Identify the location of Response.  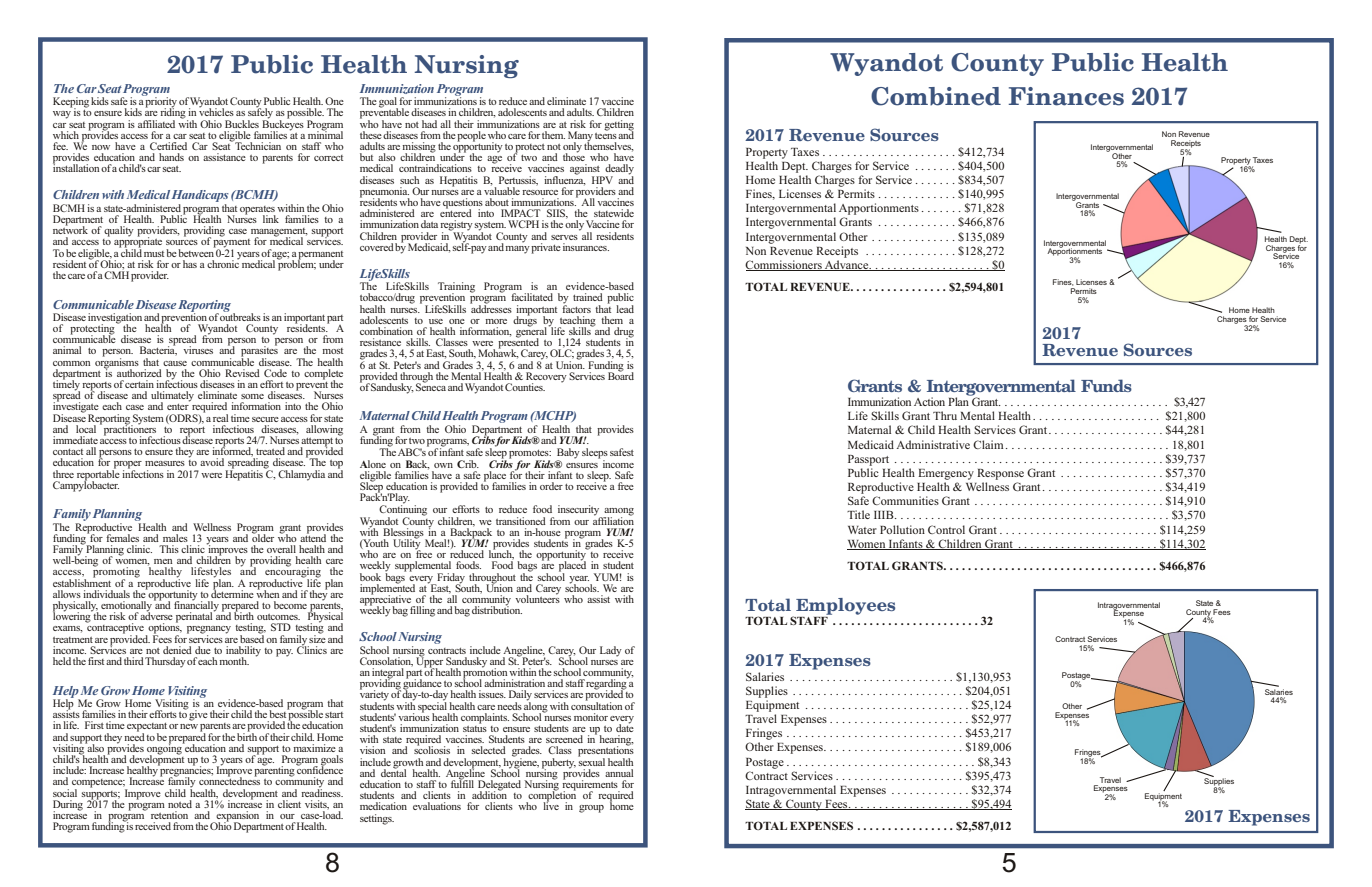
(1000, 474).
